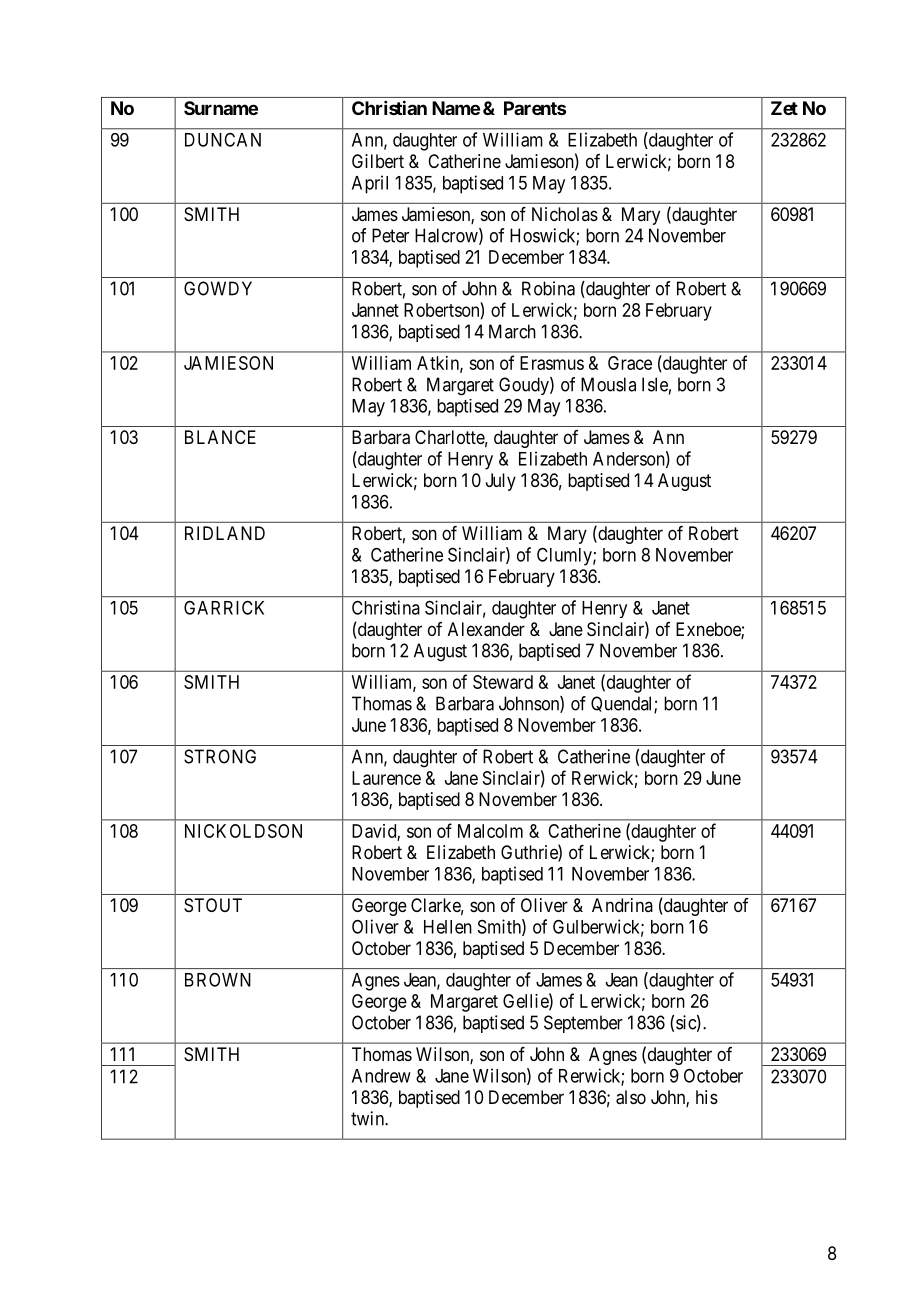 The image size is (924, 1308). I want to click on Zet, so click(784, 108).
